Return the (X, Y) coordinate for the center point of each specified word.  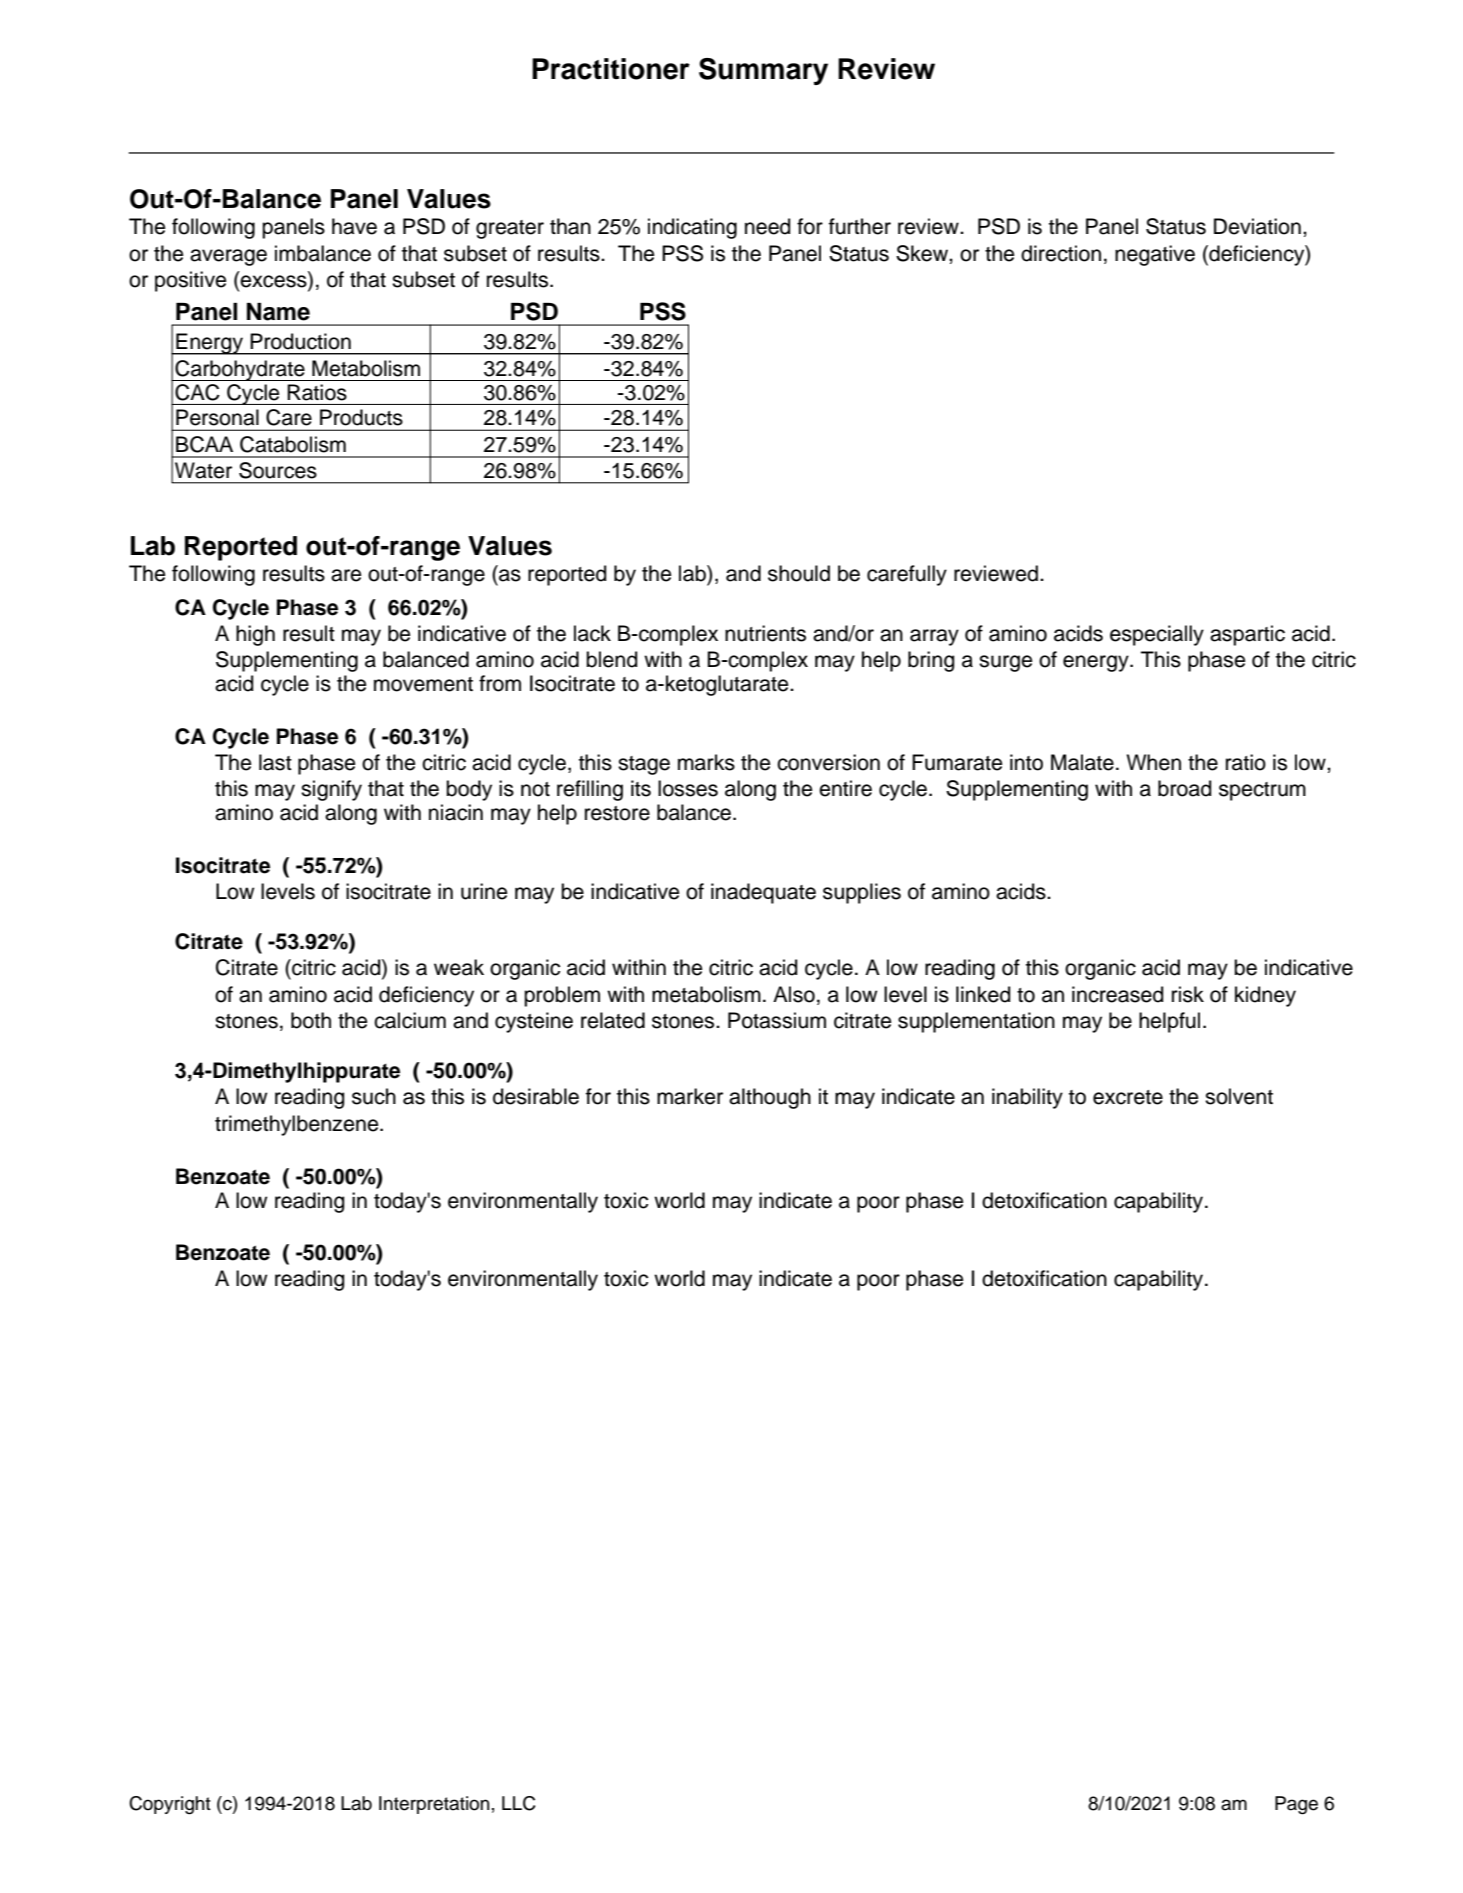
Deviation (1257, 226)
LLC (519, 1803)
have (354, 226)
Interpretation (434, 1805)
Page (1296, 1805)
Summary (763, 71)
